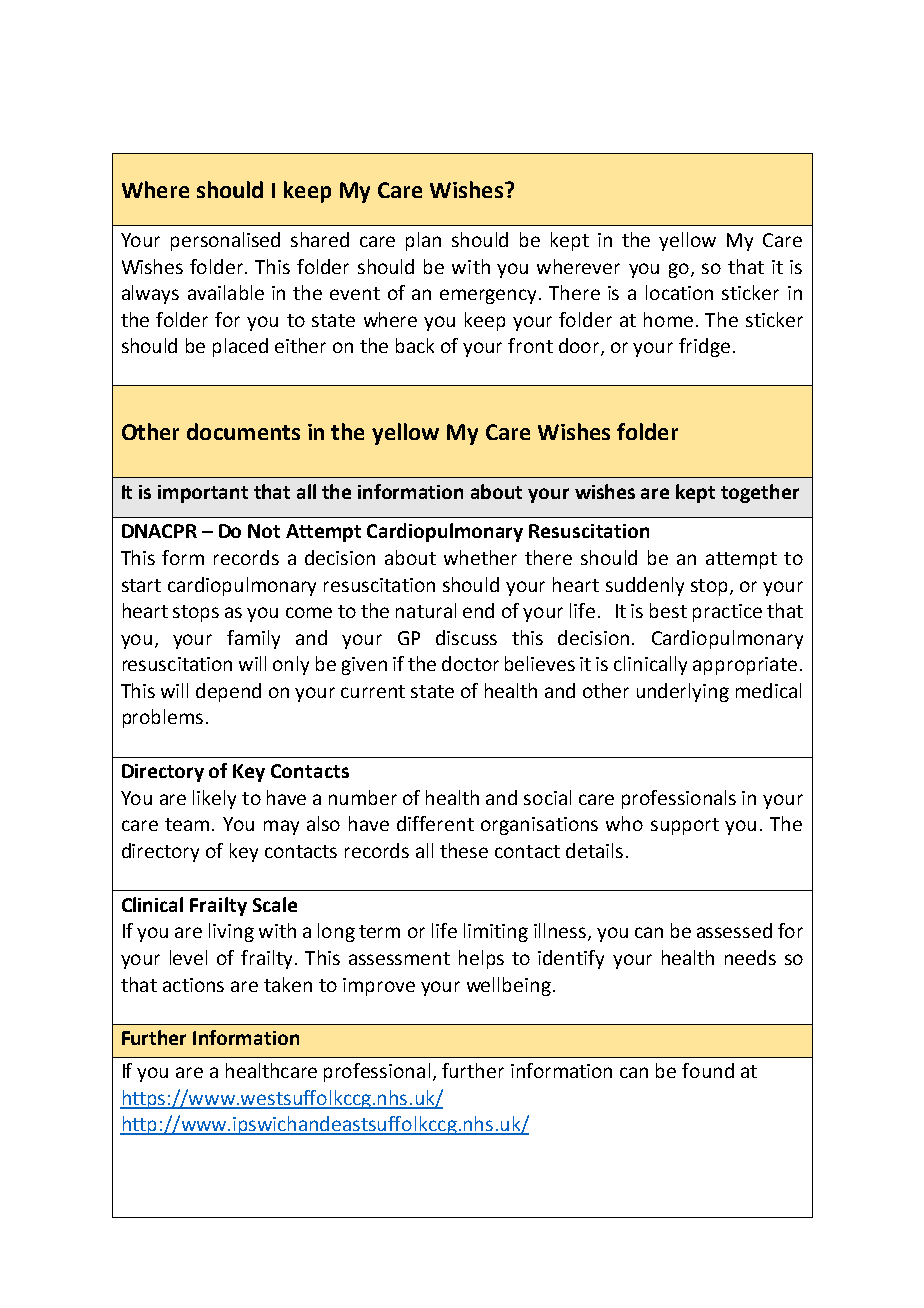 Image resolution: width=924 pixels, height=1308 pixels. I want to click on start, so click(141, 585).
